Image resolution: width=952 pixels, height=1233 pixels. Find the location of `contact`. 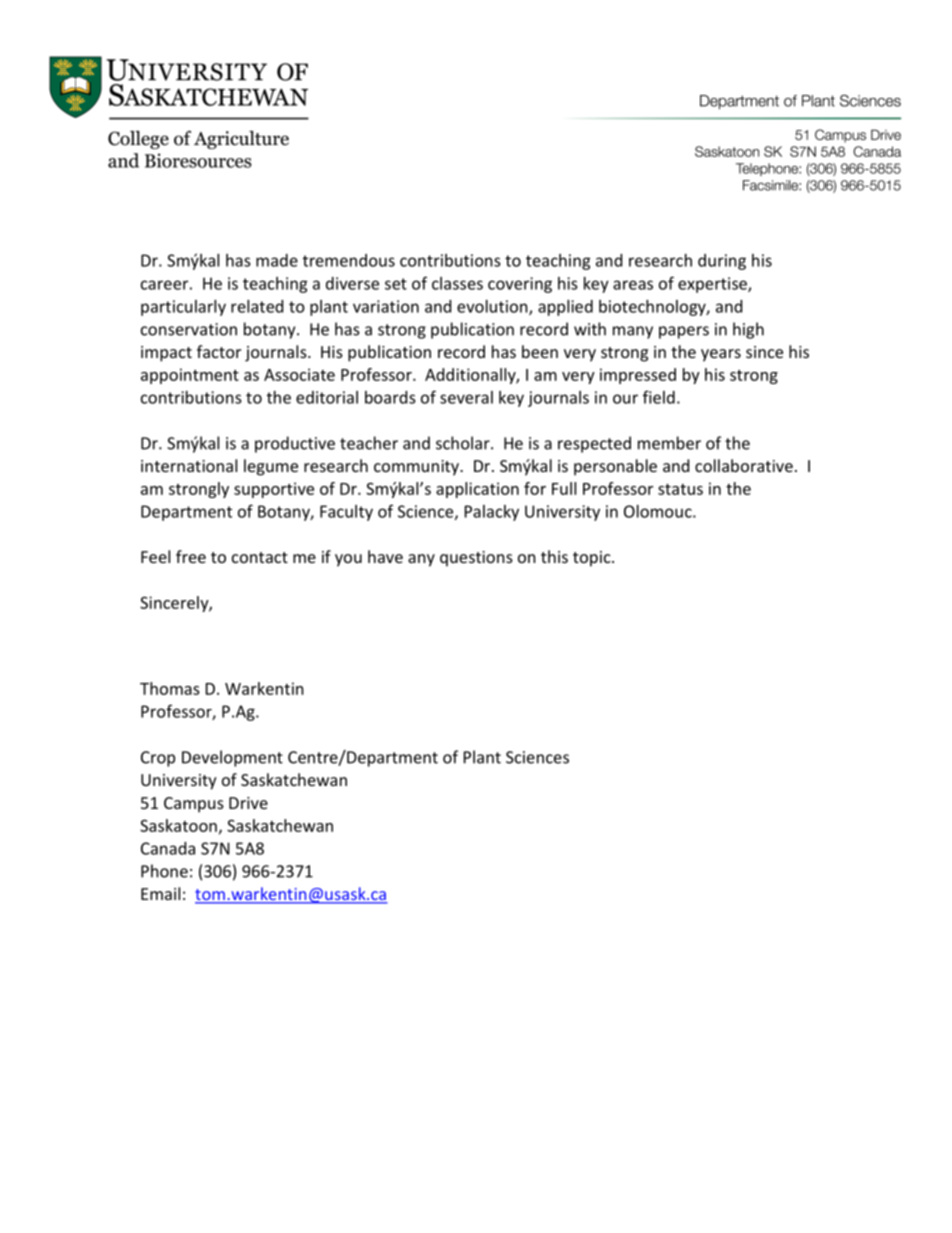

contact is located at coordinates (260, 557).
